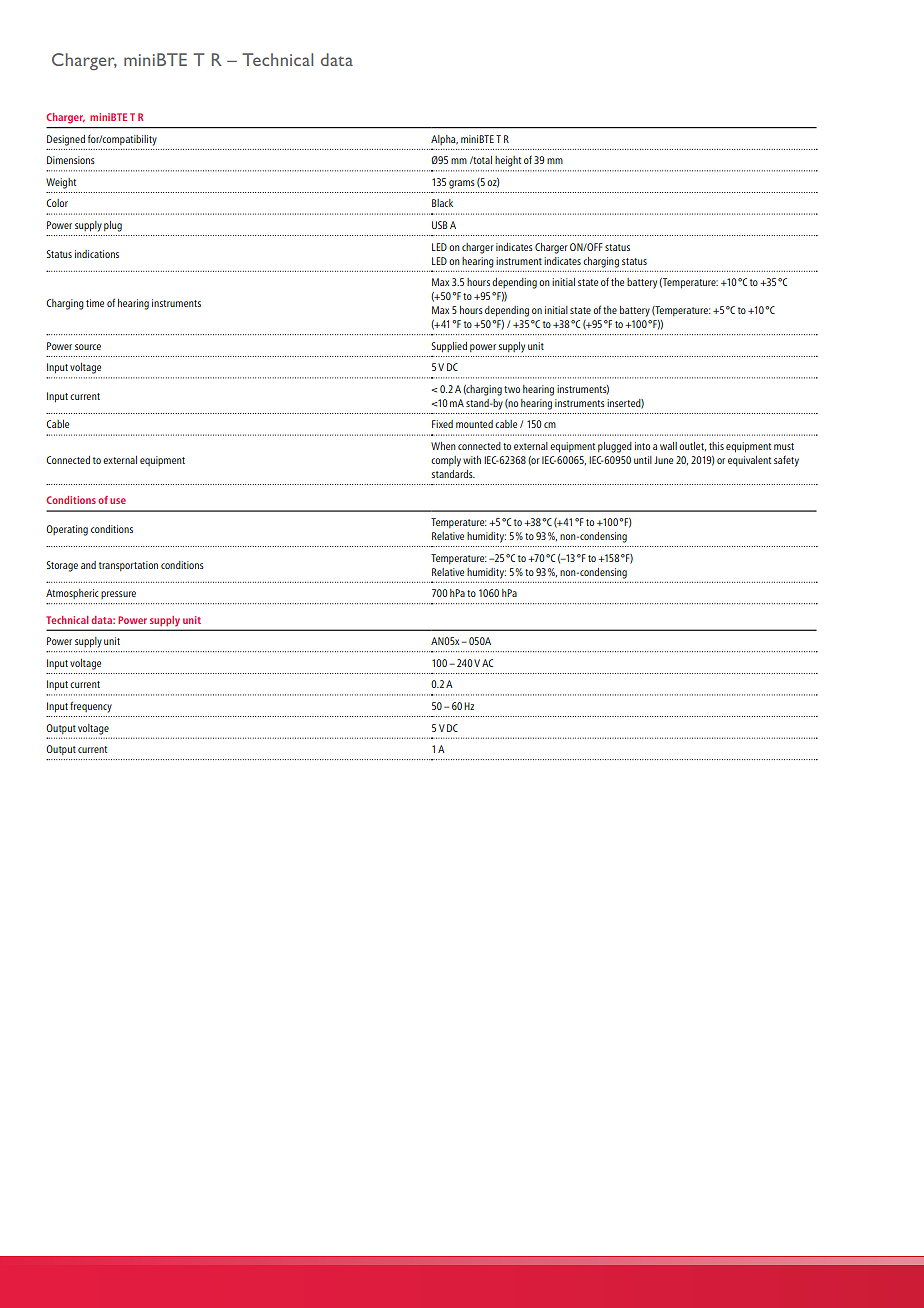 The image size is (924, 1308). I want to click on Supplied, so click(449, 347).
